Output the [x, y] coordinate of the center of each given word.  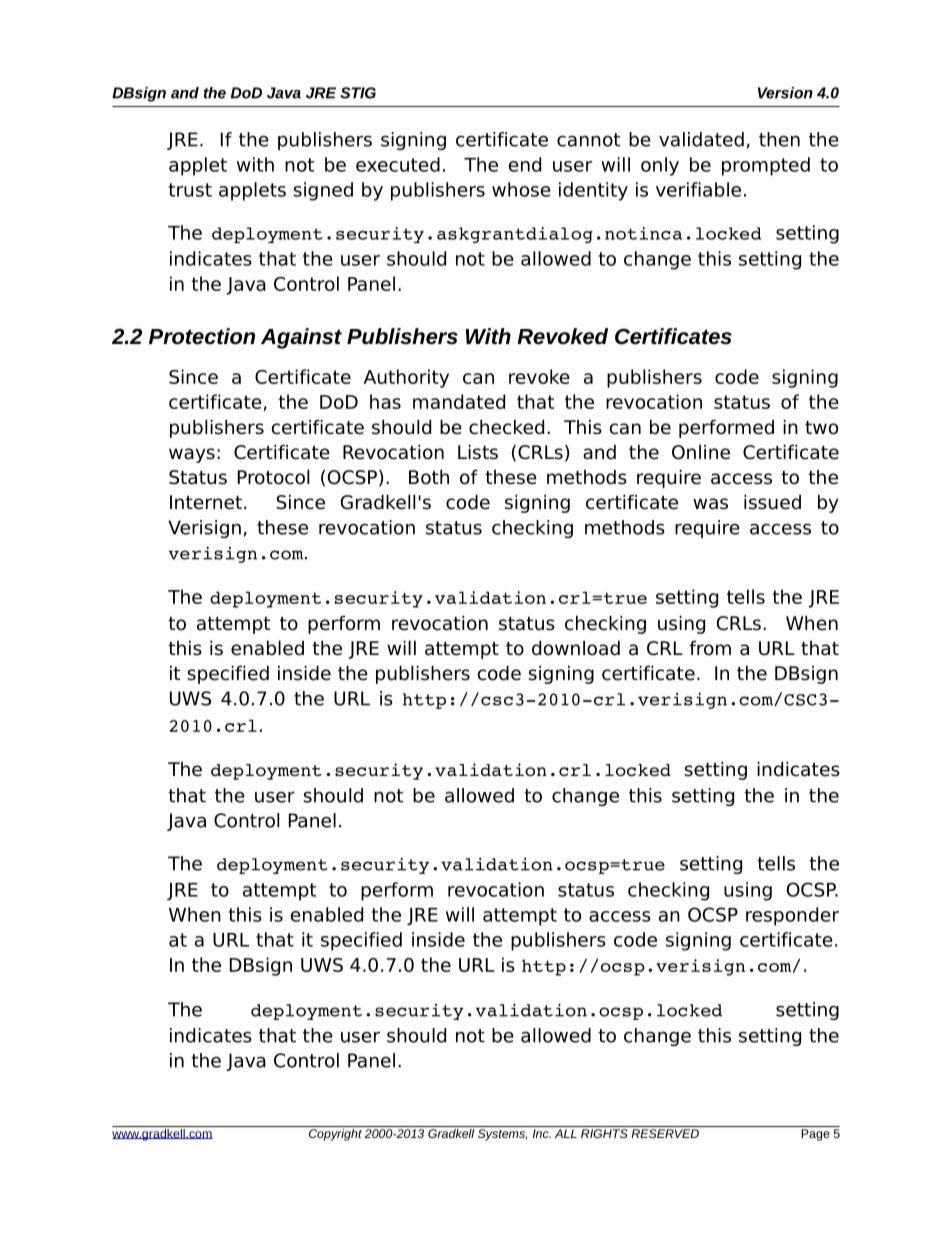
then [779, 139]
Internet [206, 502]
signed [323, 191]
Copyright [335, 1133]
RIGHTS [604, 1133]
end [524, 164]
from [710, 648]
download [576, 648]
